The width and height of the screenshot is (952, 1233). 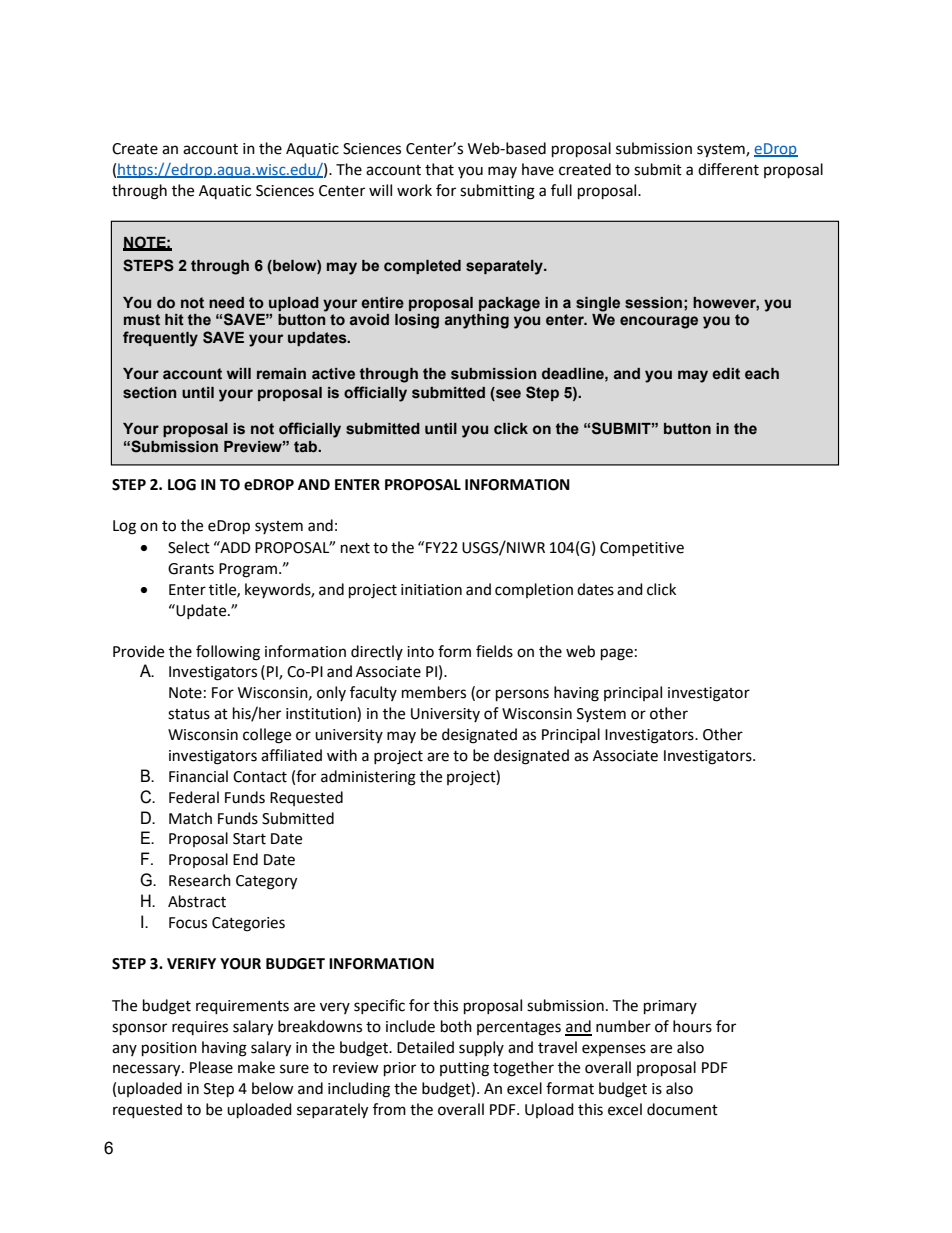 What do you see at coordinates (368, 778) in the screenshot?
I see `administering` at bounding box center [368, 778].
